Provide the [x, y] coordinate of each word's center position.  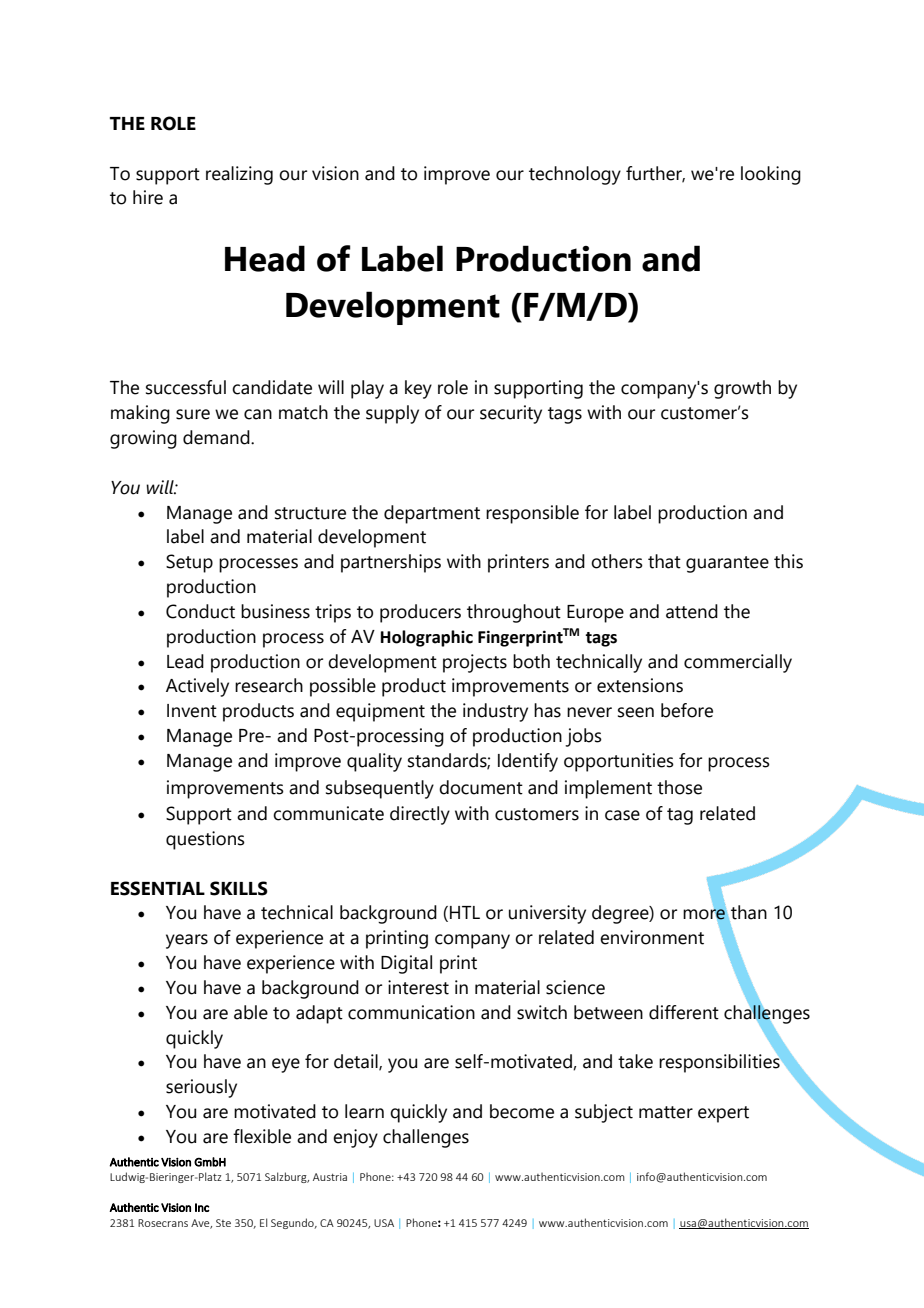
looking [771, 175]
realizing [239, 175]
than [748, 913]
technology [575, 175]
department [432, 514]
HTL [465, 912]
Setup [189, 563]
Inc [202, 1207]
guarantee [727, 564]
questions [205, 840]
